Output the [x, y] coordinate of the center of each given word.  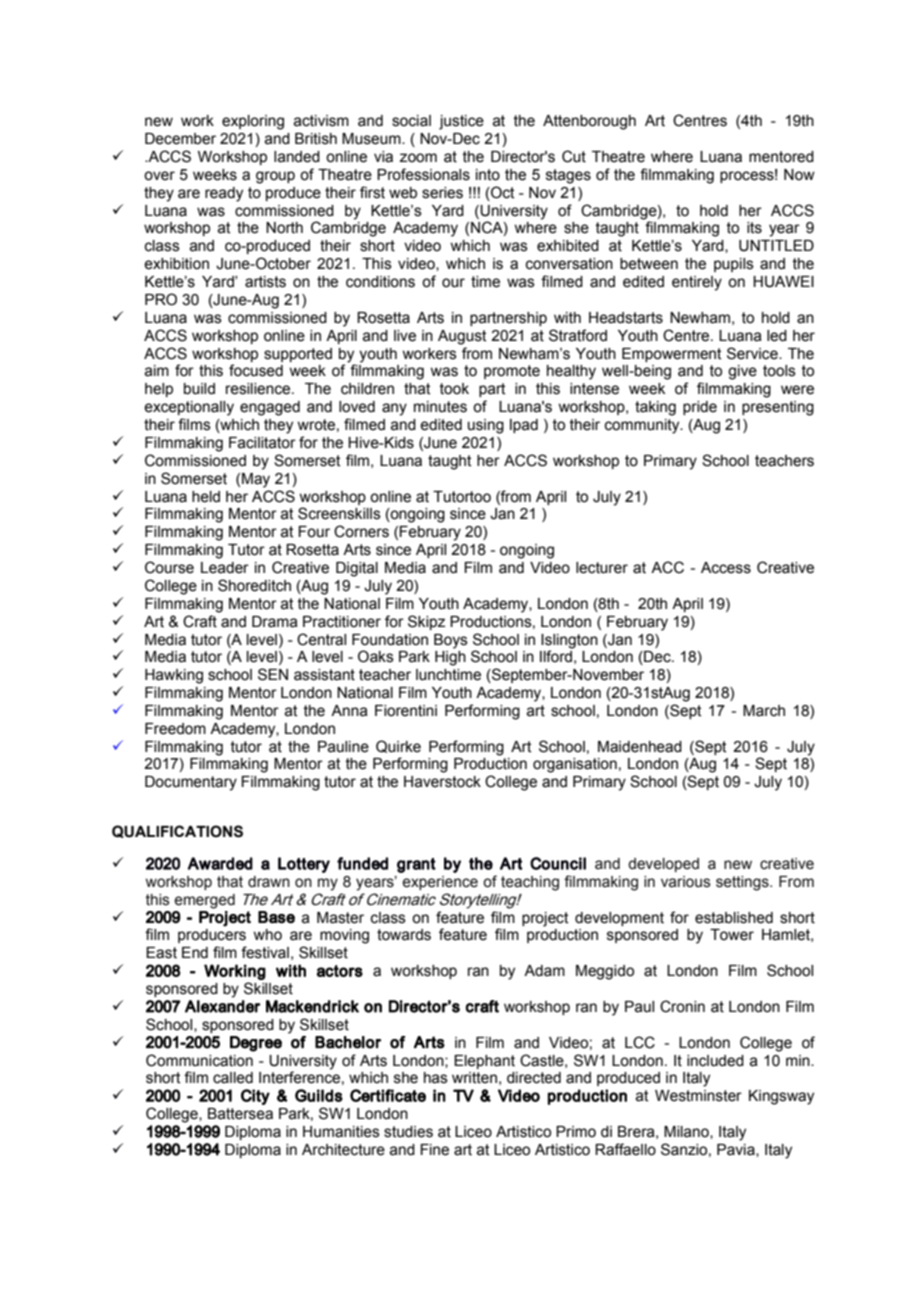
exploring [253, 122]
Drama [275, 622]
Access [726, 568]
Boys [451, 641]
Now [799, 175]
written [474, 1078]
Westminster [698, 1096]
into [488, 175]
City [255, 1097]
